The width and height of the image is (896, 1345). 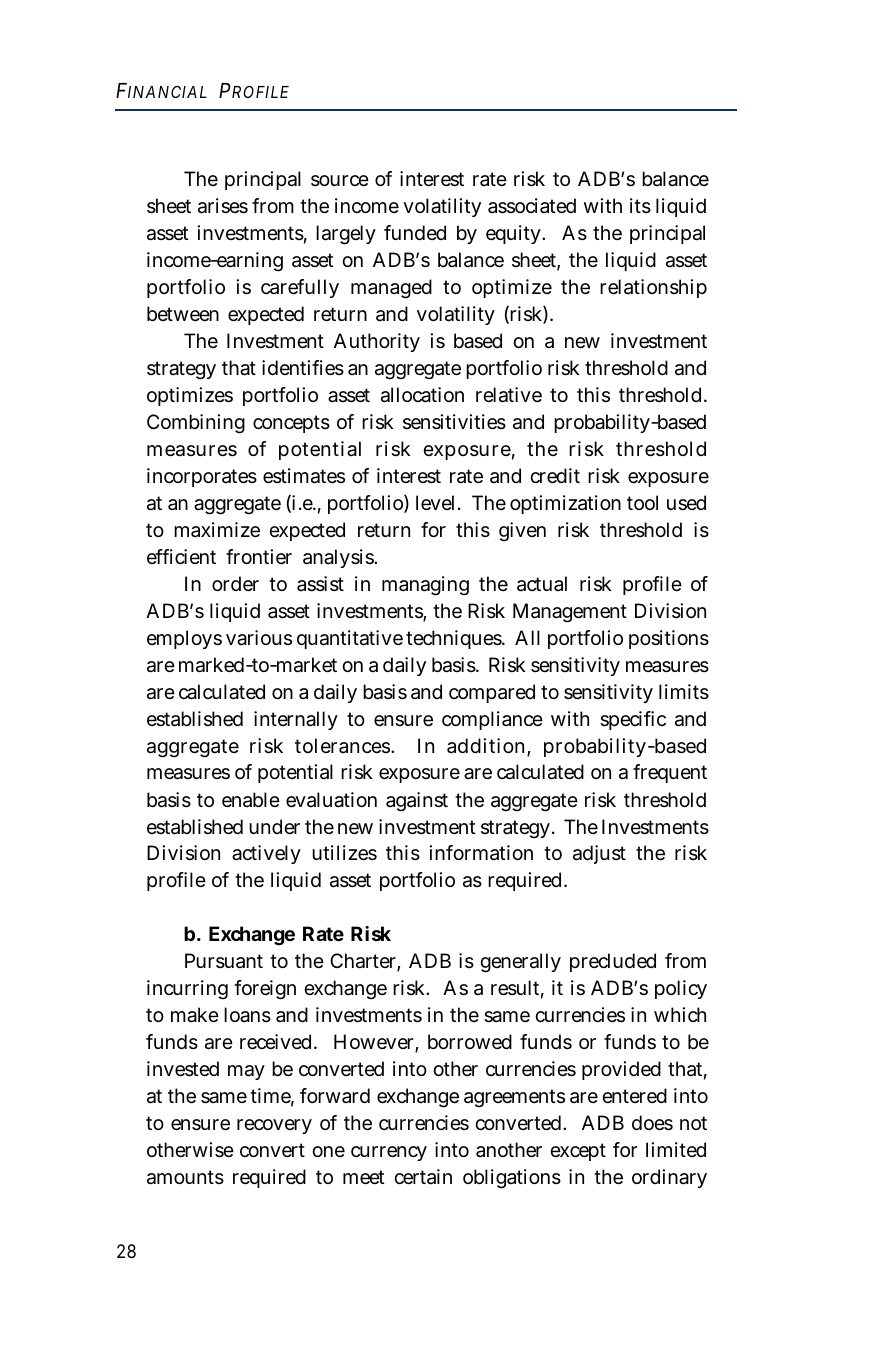 What do you see at coordinates (217, 530) in the image?
I see `maximize` at bounding box center [217, 530].
